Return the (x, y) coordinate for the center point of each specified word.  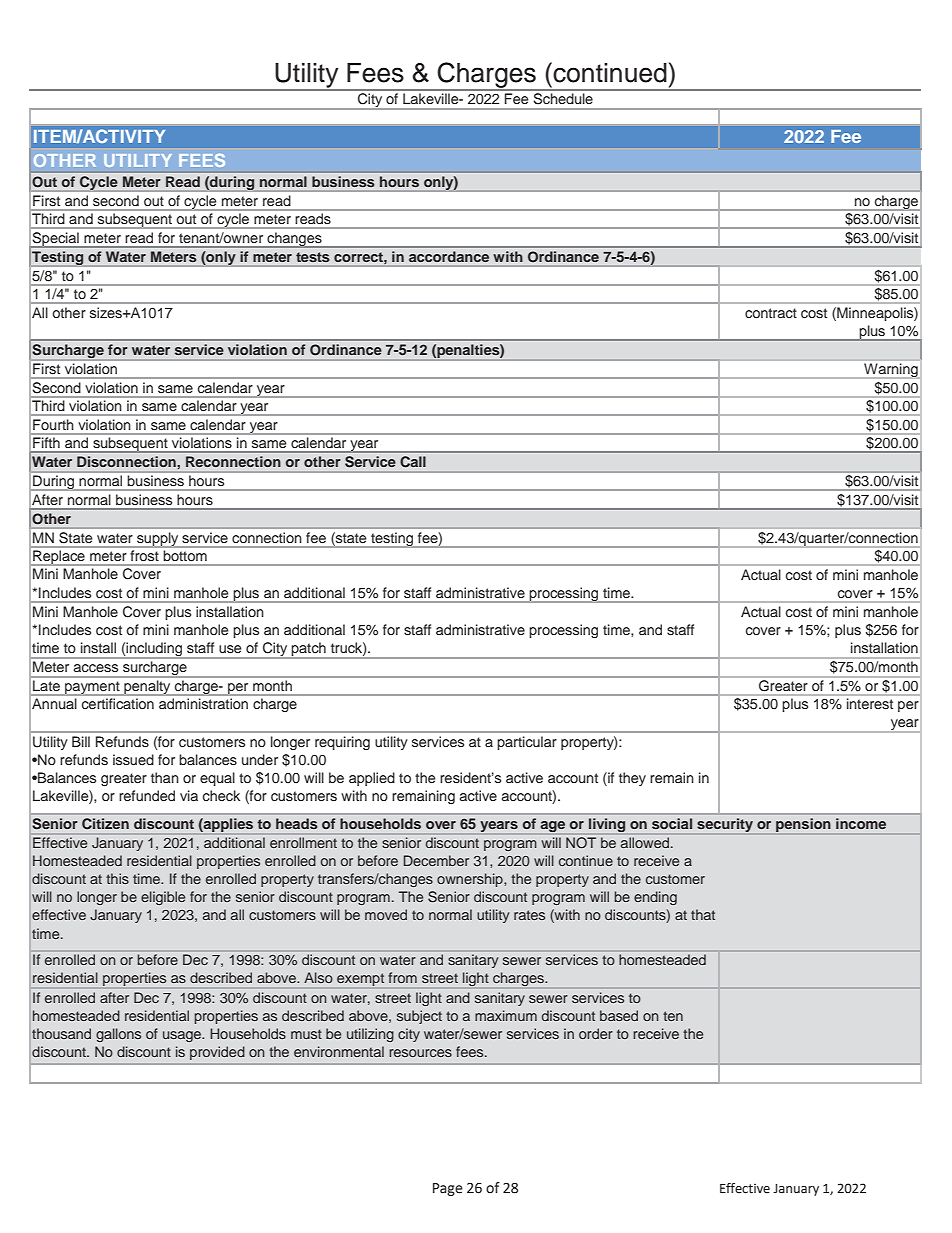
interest (870, 703)
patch (309, 650)
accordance (449, 256)
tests (312, 257)
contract (771, 313)
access (96, 668)
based (619, 1015)
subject (419, 1017)
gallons (118, 1035)
